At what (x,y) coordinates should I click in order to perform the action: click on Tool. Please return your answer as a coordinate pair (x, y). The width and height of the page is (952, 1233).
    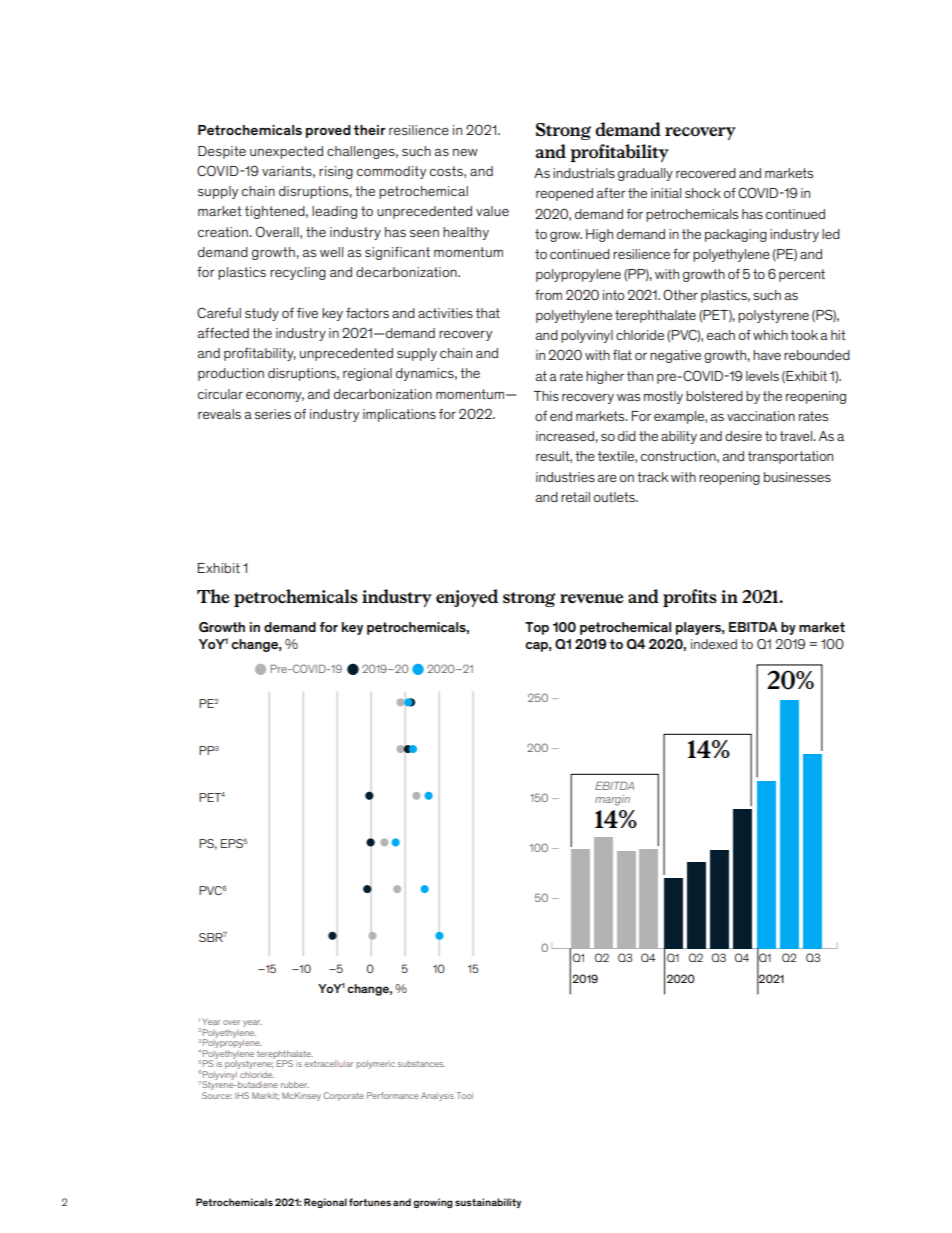
    Looking at the image, I should click on (464, 1095).
